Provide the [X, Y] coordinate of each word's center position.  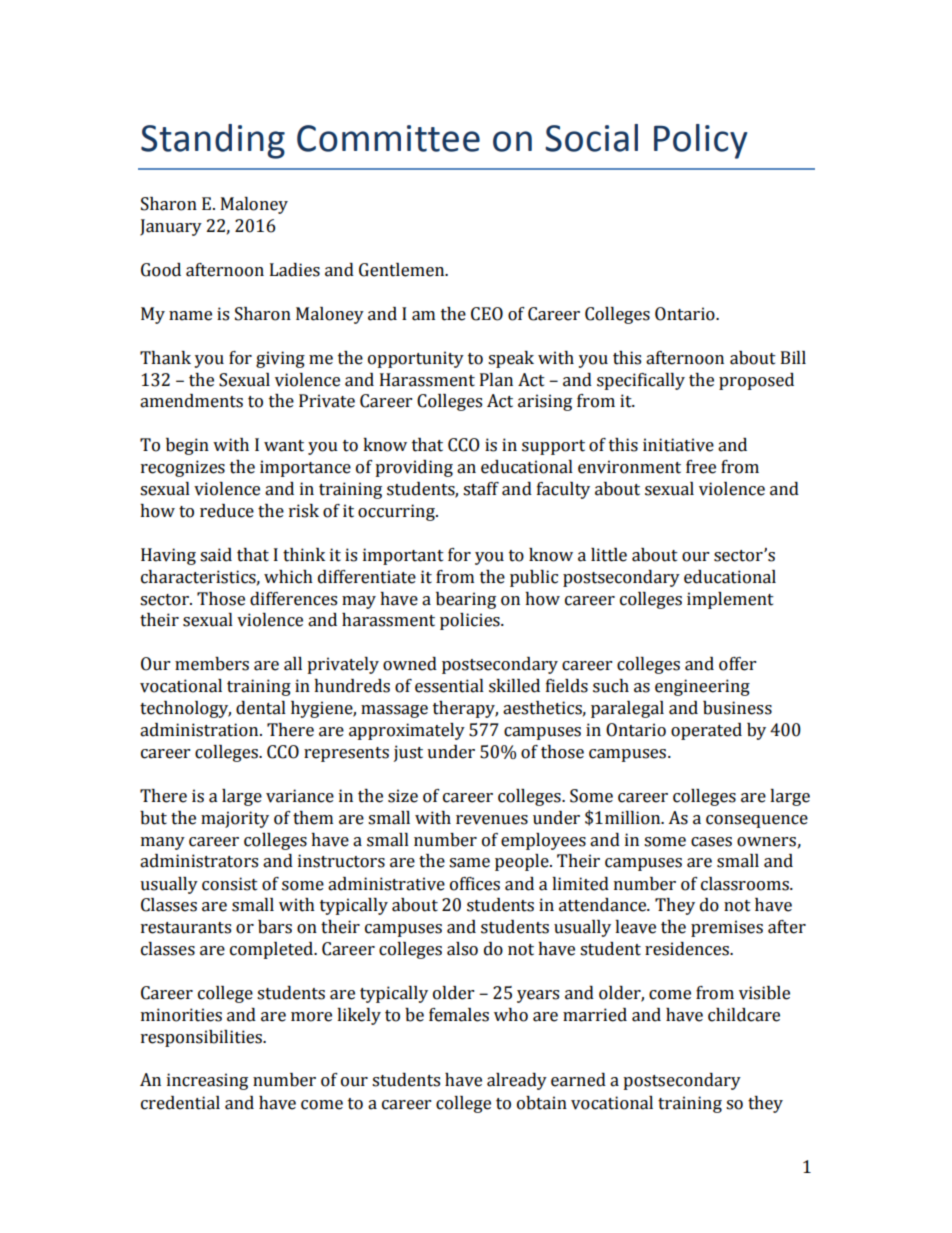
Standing [213, 141]
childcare [744, 1015]
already [517, 1081]
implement [730, 600]
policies [471, 621]
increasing [207, 1081]
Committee [388, 138]
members [212, 664]
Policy [700, 141]
